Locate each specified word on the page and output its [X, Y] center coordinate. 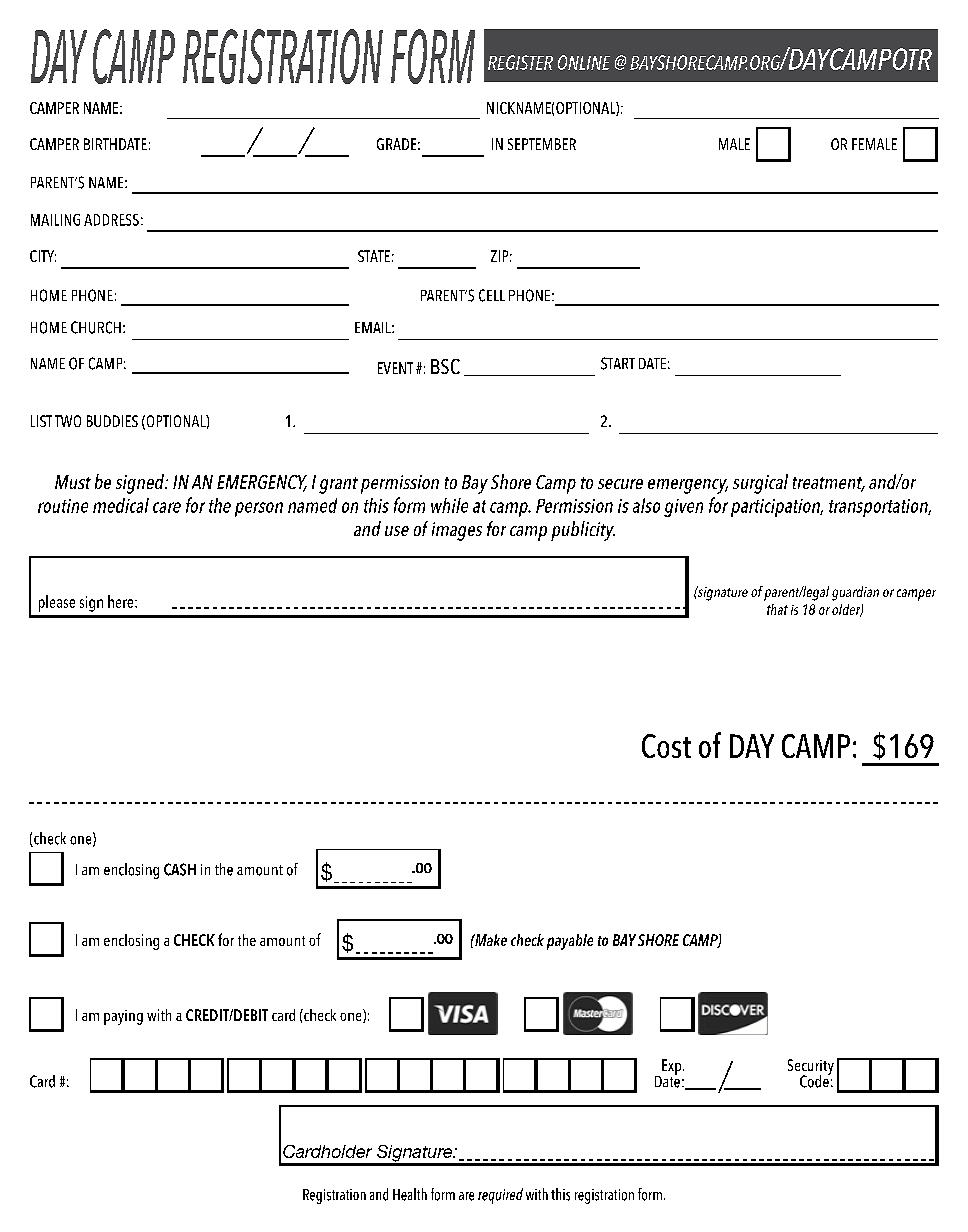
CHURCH [96, 327]
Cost [666, 746]
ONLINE [584, 62]
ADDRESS [111, 220]
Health [410, 1194]
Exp [673, 1067]
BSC [445, 366]
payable [570, 942]
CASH [180, 869]
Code [815, 1080]
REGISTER [520, 62]
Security [811, 1068]
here [122, 601]
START [618, 363]
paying [123, 1017]
